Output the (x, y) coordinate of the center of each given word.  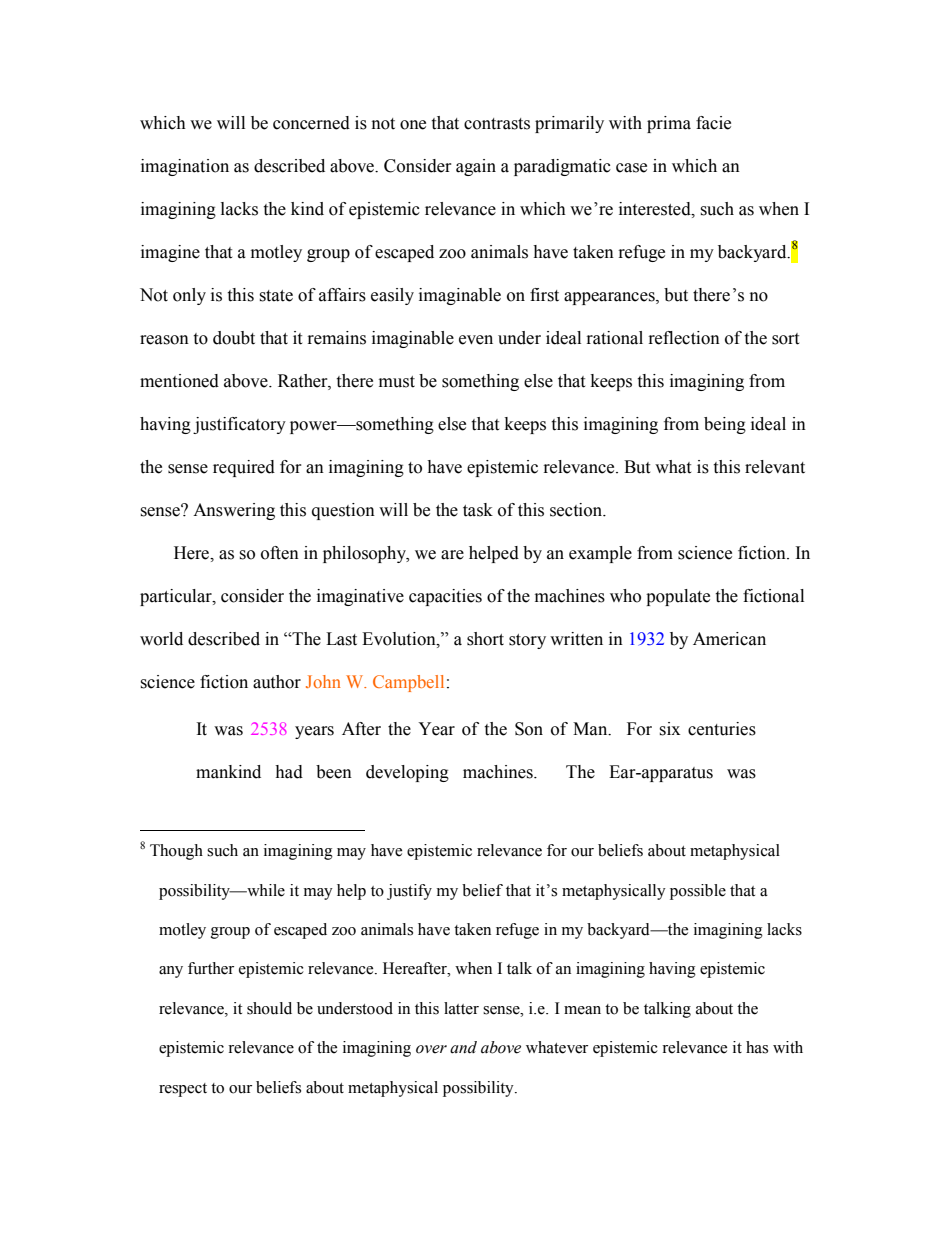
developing (407, 773)
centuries (722, 729)
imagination (185, 167)
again (476, 167)
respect (183, 1090)
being (725, 425)
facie (713, 123)
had (289, 772)
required (244, 468)
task (478, 510)
